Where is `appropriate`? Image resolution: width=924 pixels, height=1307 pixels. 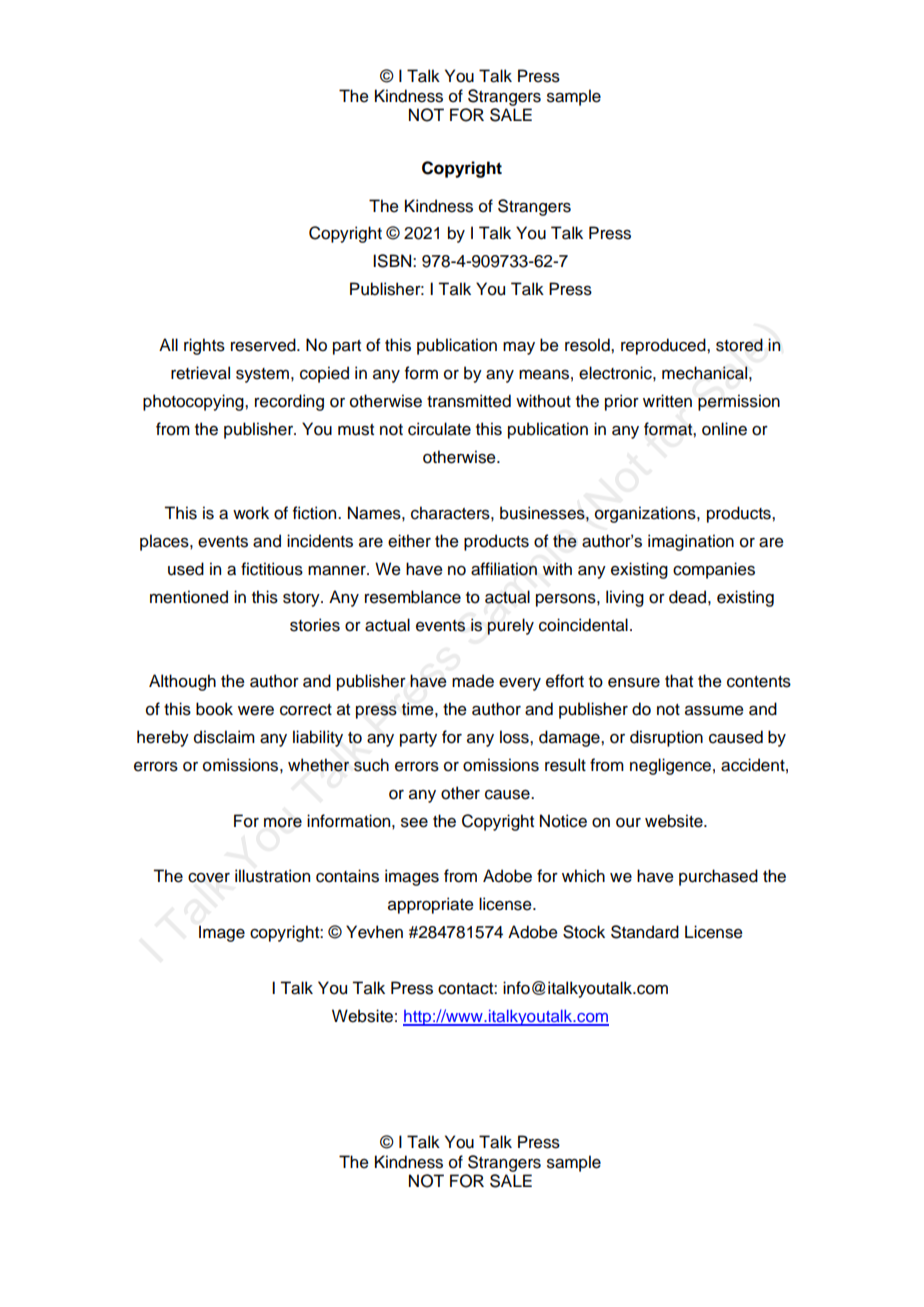 appropriate is located at coordinates (431, 905).
